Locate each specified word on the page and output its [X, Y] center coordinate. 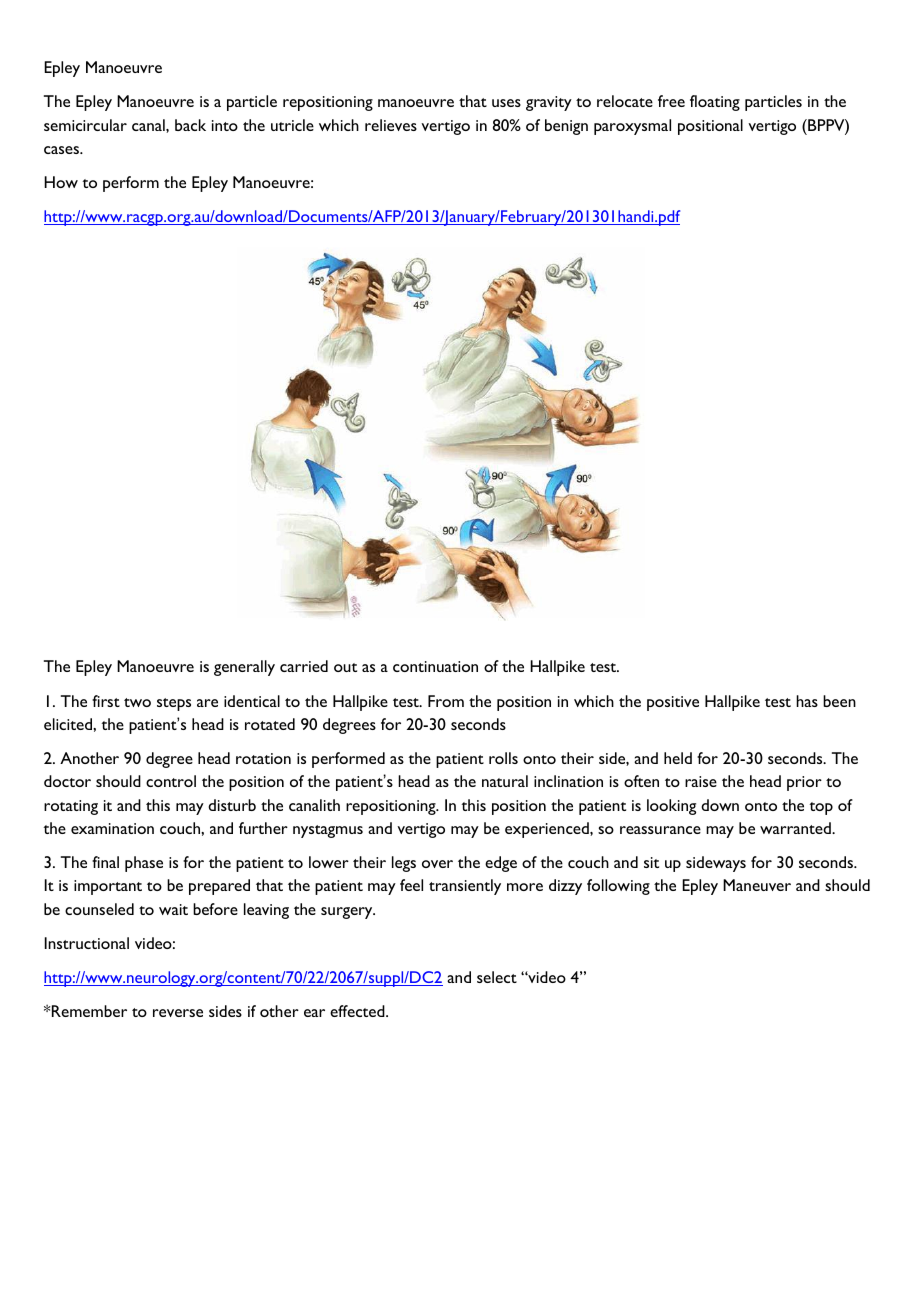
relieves [391, 125]
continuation [435, 666]
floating [715, 103]
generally [244, 668]
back [190, 125]
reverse [178, 1013]
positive [673, 703]
